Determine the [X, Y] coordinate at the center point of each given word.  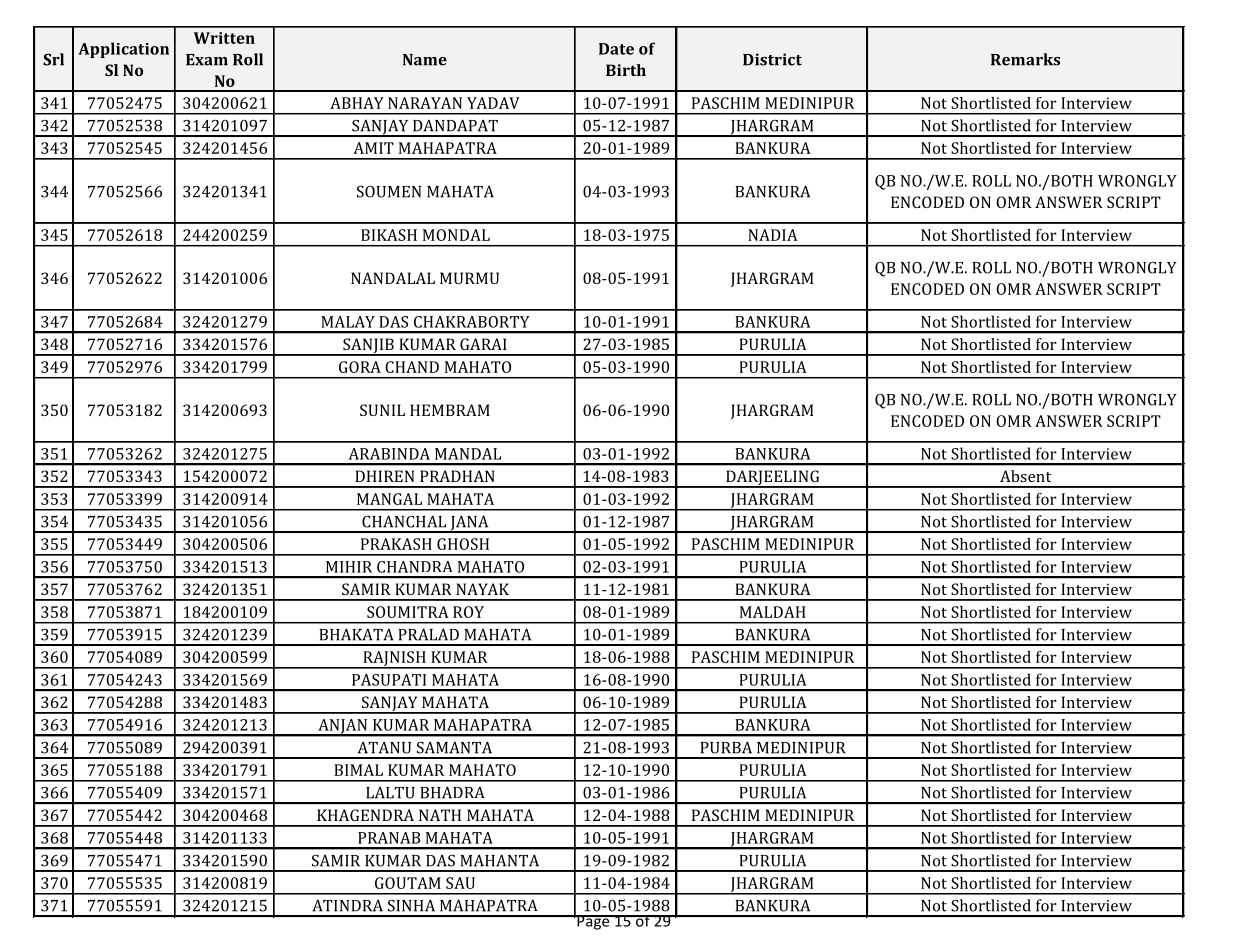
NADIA [773, 235]
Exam [207, 60]
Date [616, 49]
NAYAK [482, 589]
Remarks [1025, 59]
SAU [460, 883]
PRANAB [389, 838]
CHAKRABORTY [472, 322]
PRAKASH [396, 544]
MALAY [348, 322]
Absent [1025, 476]
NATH [440, 815]
